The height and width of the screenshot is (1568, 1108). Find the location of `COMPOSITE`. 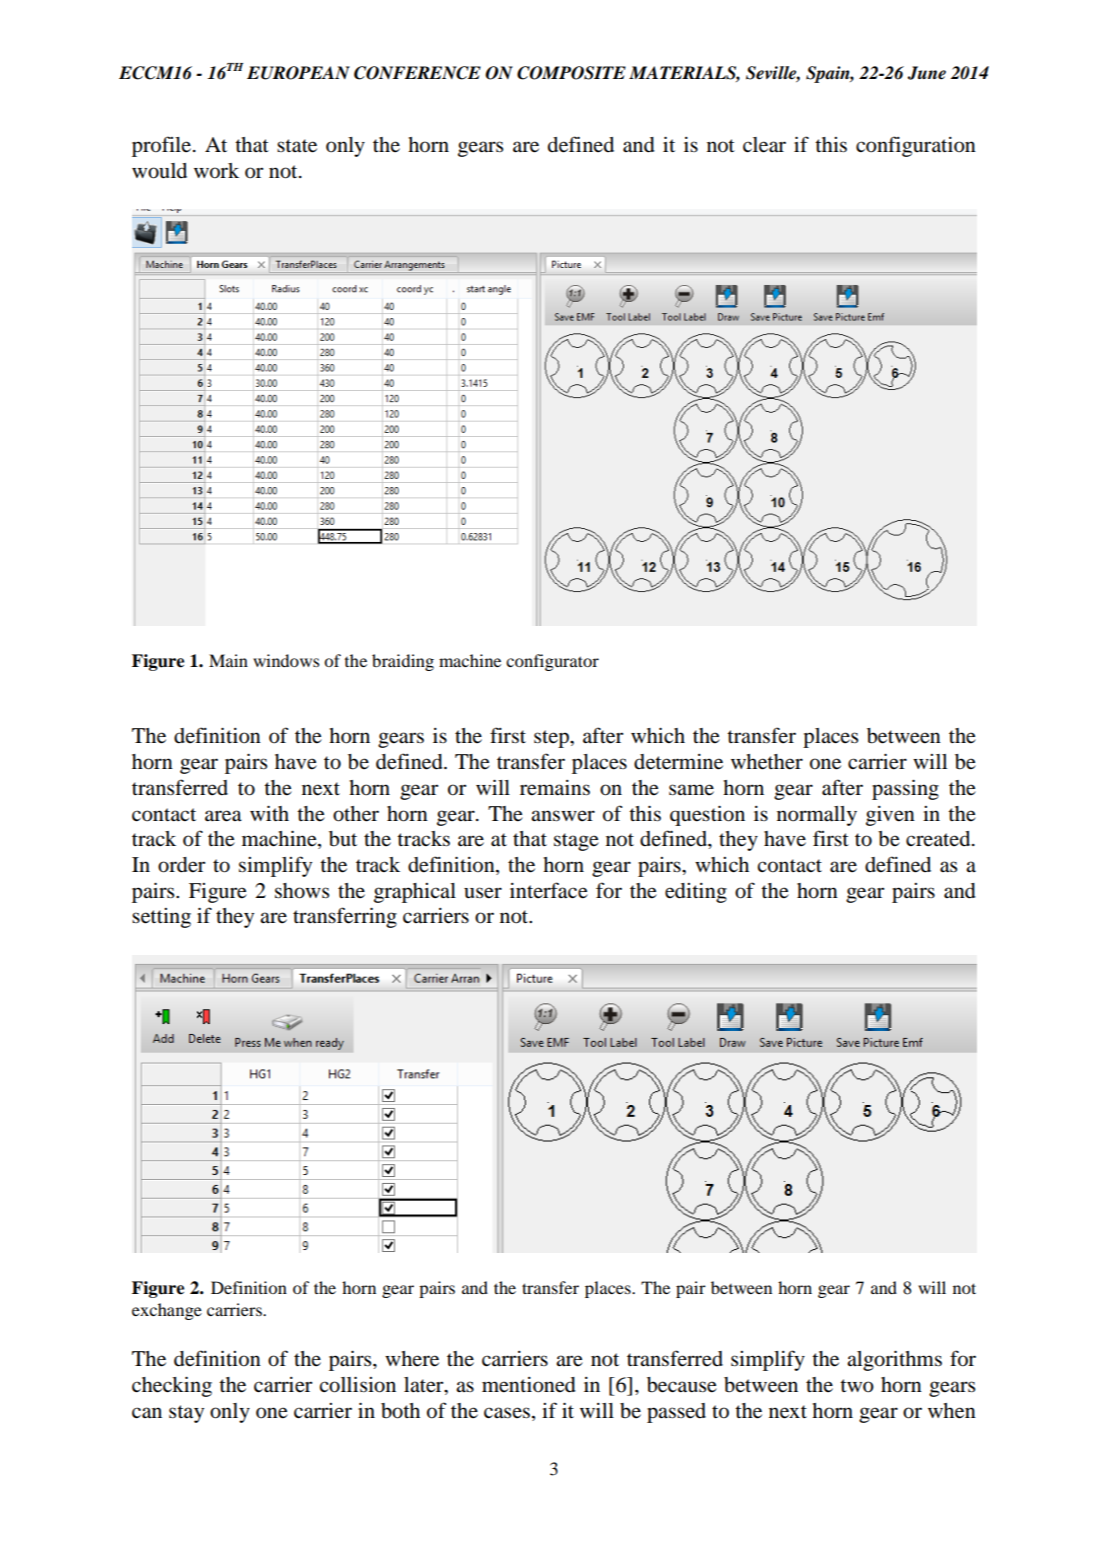

COMPOSITE is located at coordinates (571, 73).
